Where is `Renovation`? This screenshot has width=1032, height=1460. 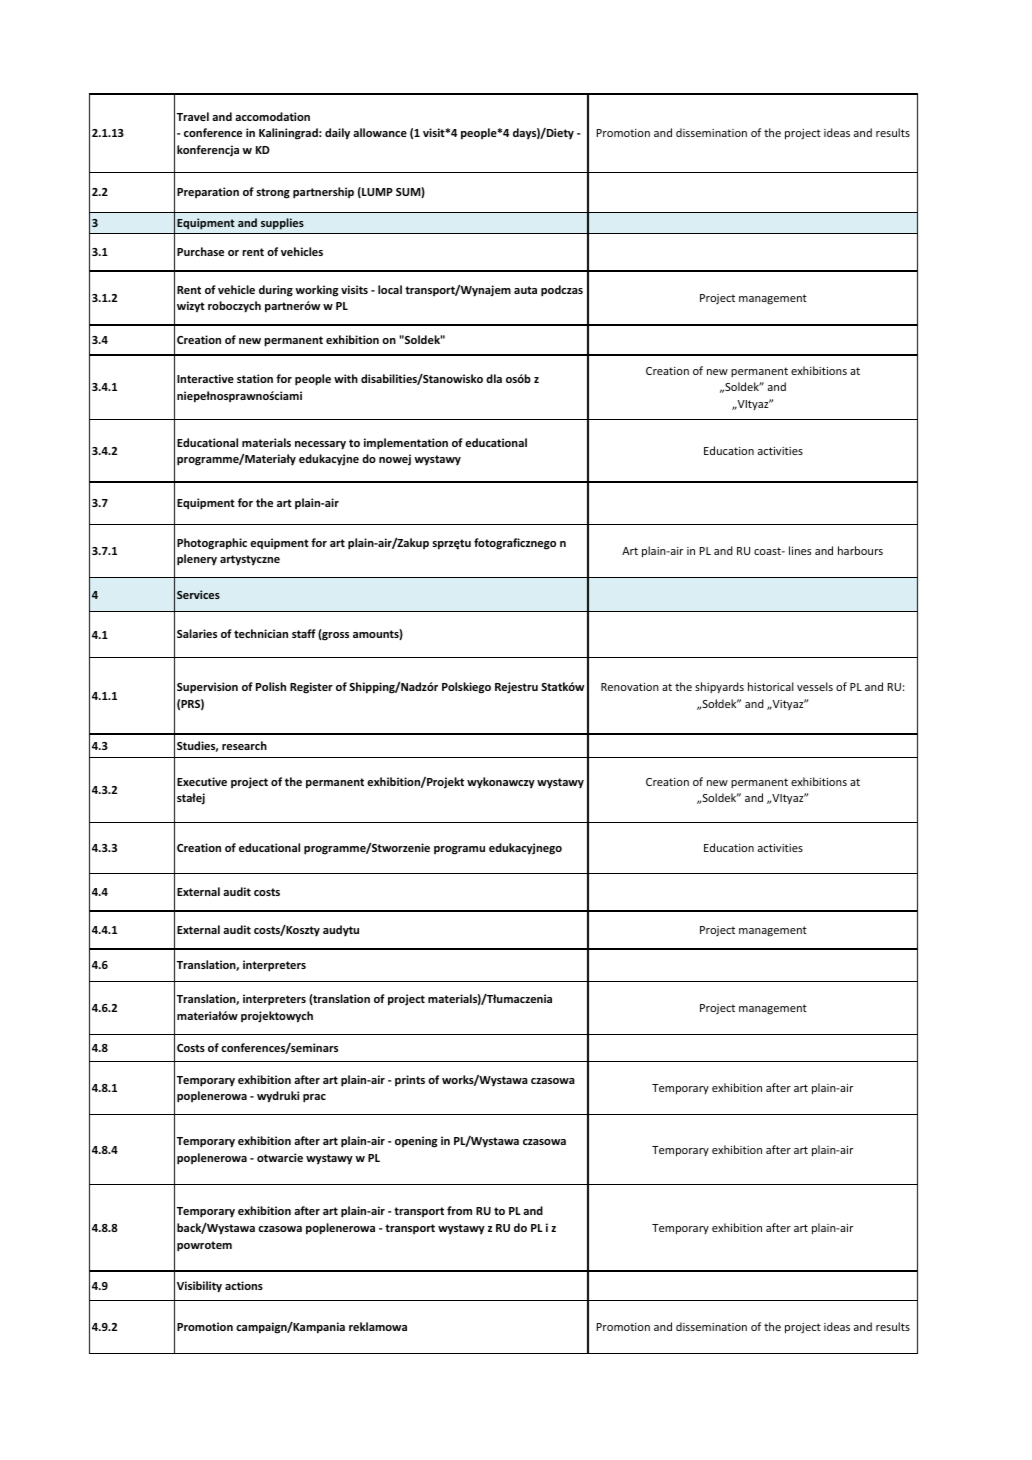
Renovation is located at coordinates (630, 687).
